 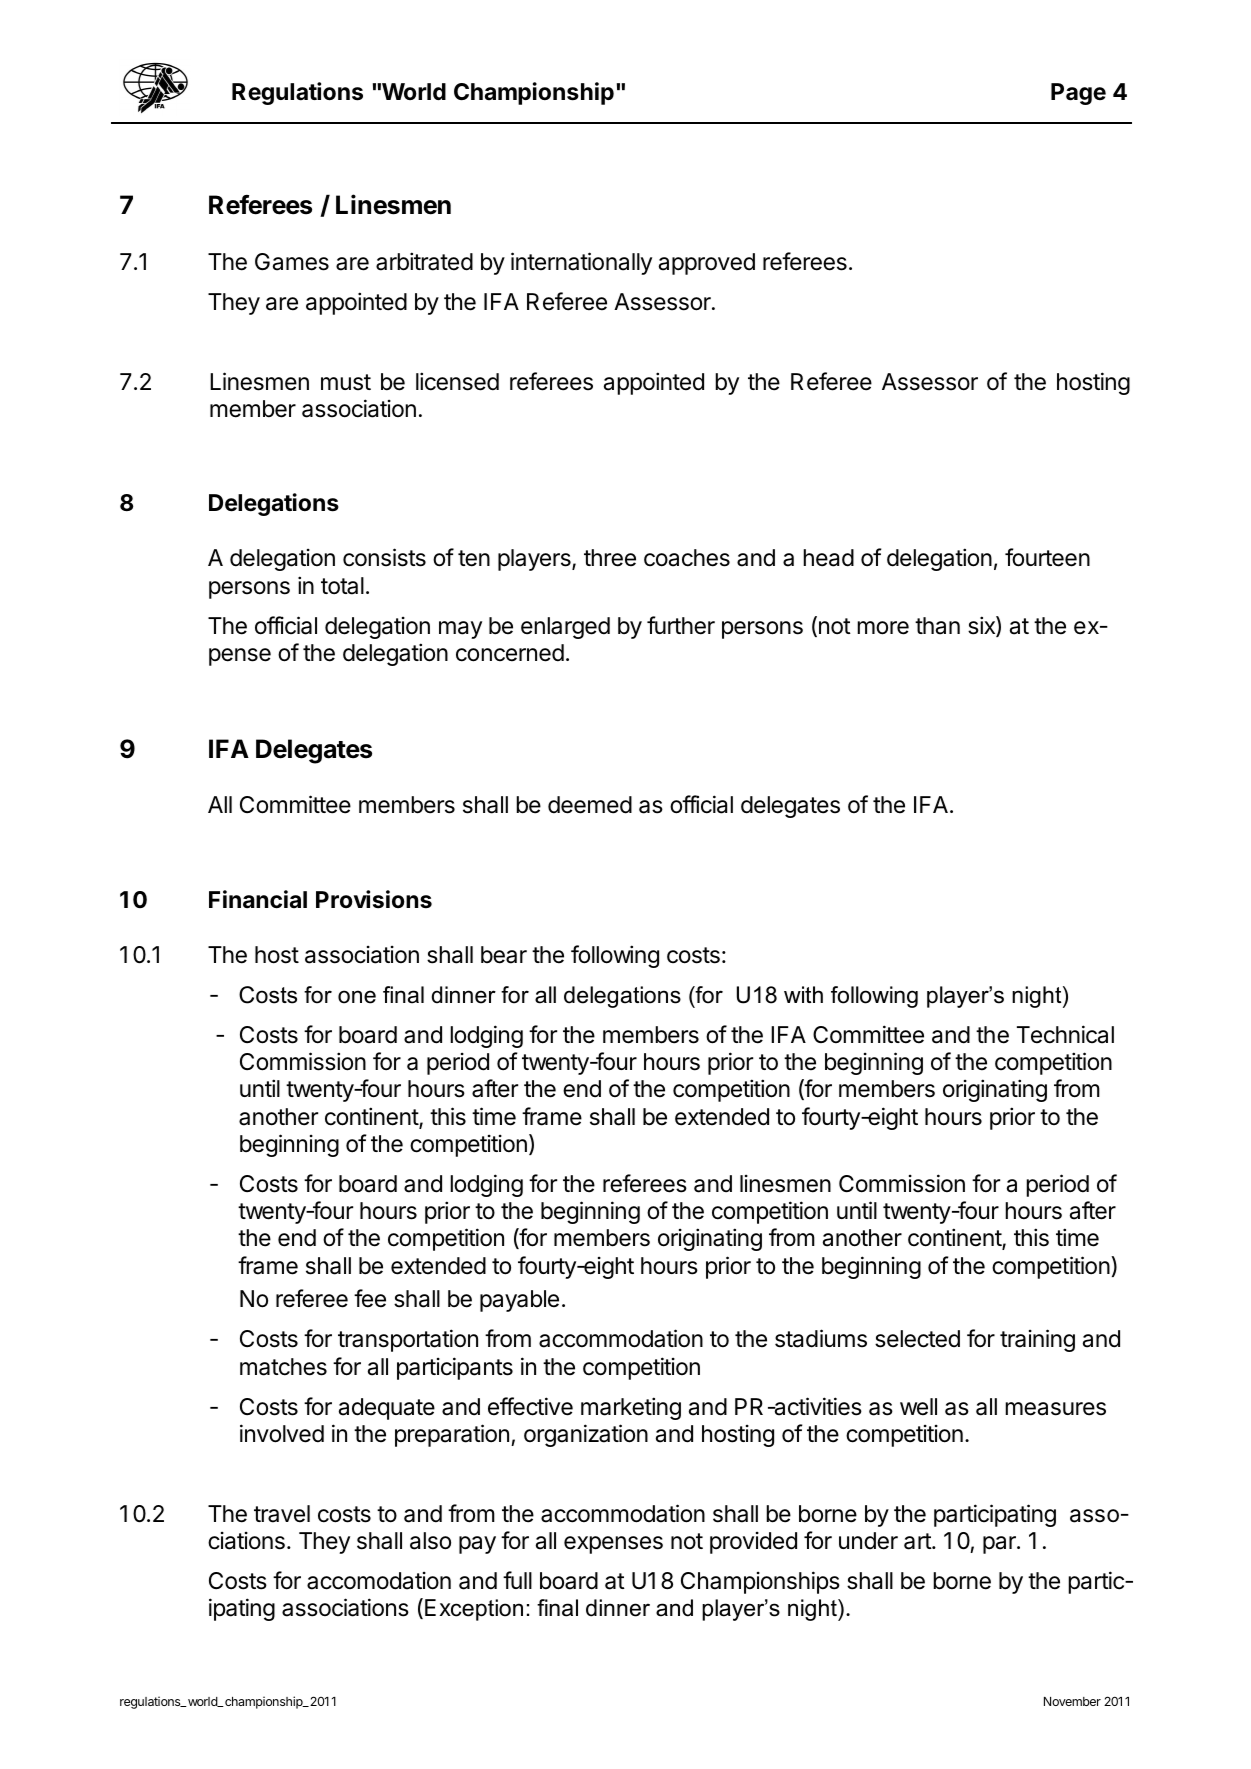 What do you see at coordinates (374, 899) in the document?
I see `Provisions` at bounding box center [374, 899].
